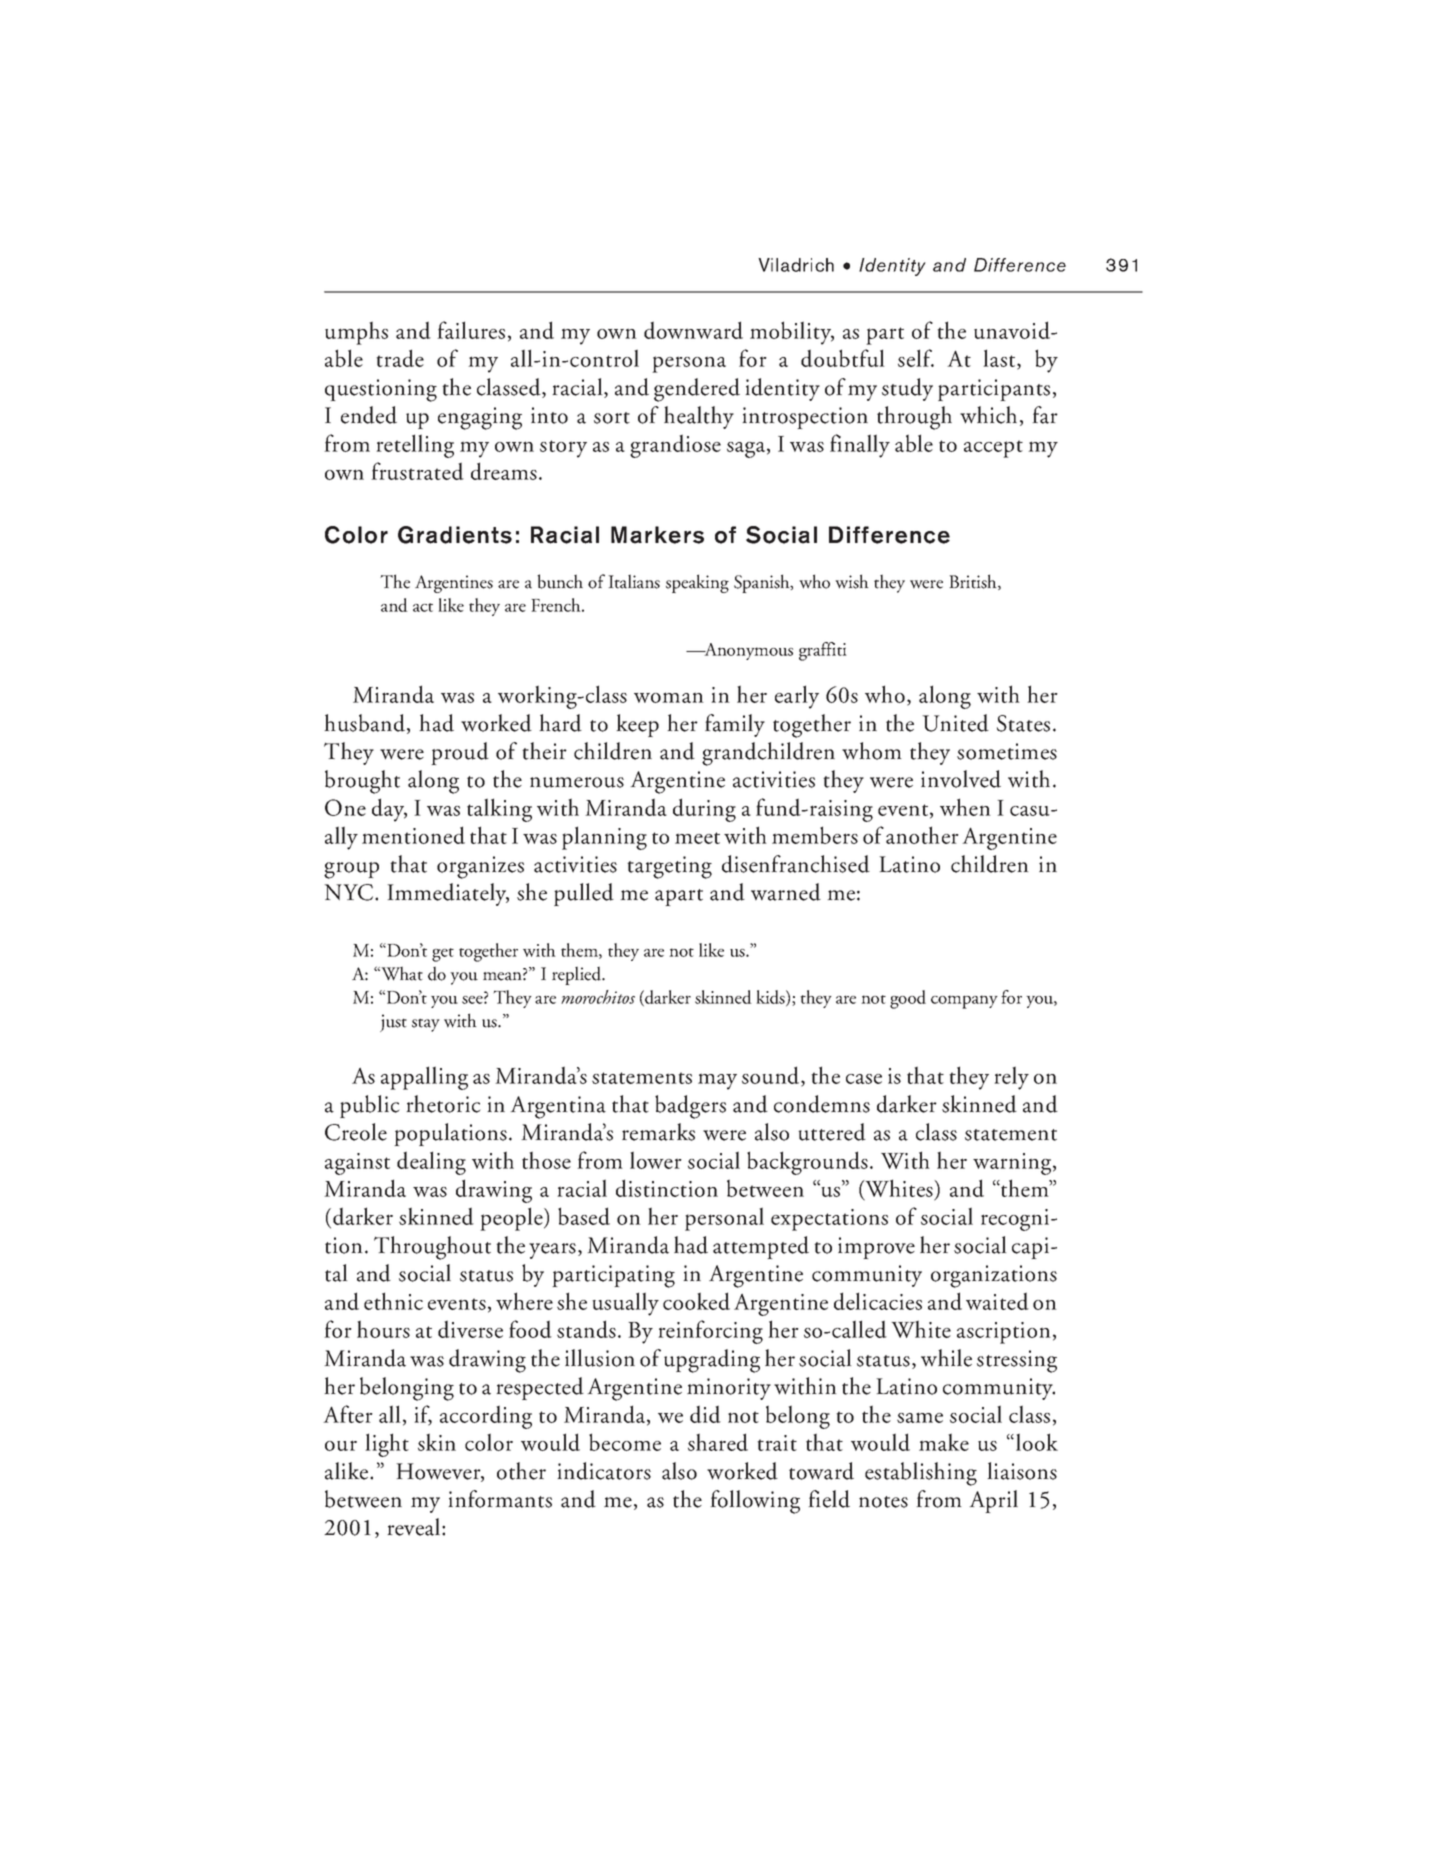 This screenshot has height=1863, width=1439. Describe the element at coordinates (717, 1081) in the screenshot. I see `may` at that location.
